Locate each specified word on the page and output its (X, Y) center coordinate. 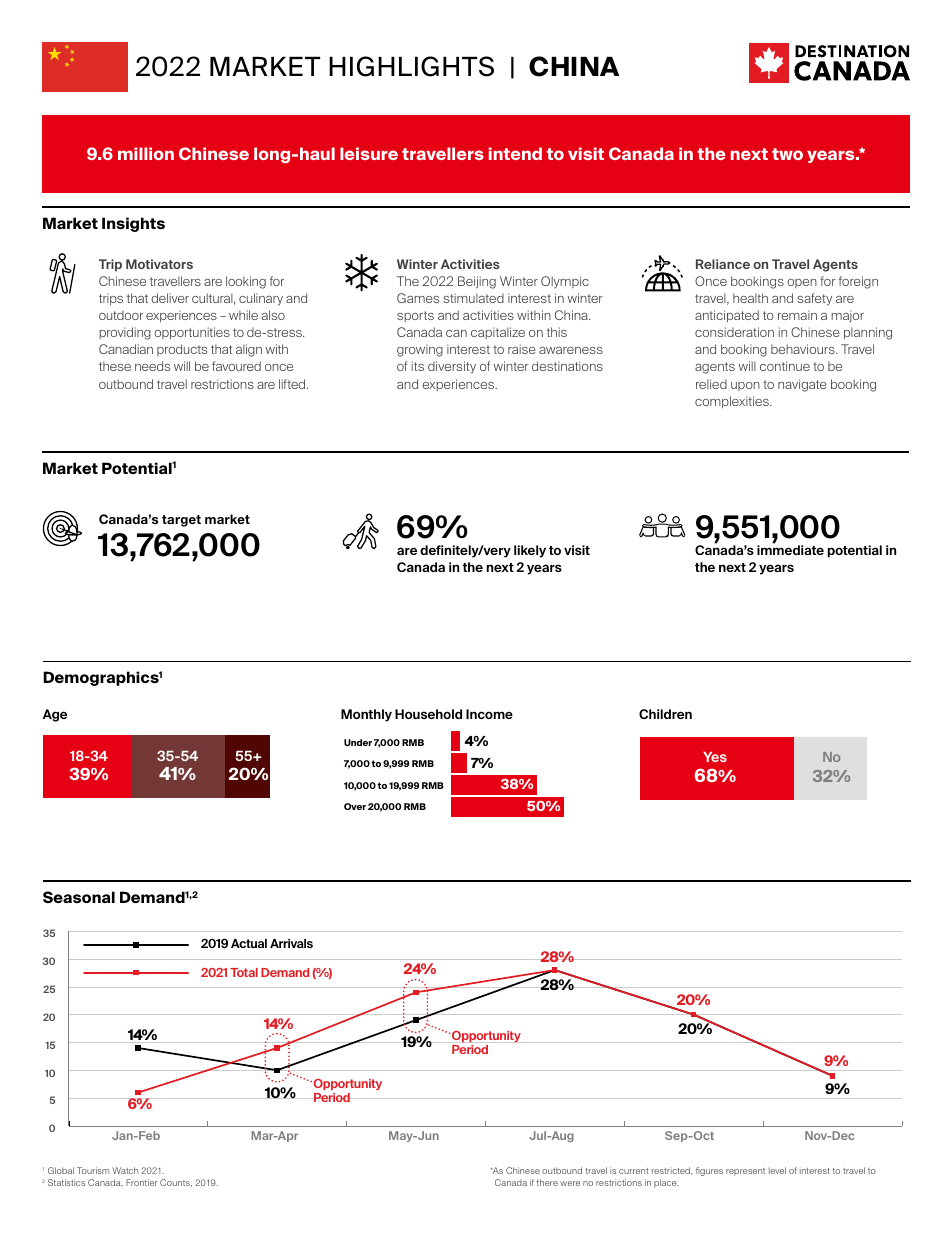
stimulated (473, 298)
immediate (790, 549)
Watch (125, 1170)
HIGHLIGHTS (411, 66)
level (777, 1170)
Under (358, 742)
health (750, 298)
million (146, 153)
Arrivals (291, 943)
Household (428, 714)
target (181, 521)
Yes (715, 757)
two (787, 154)
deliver (170, 298)
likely (530, 551)
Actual (249, 943)
